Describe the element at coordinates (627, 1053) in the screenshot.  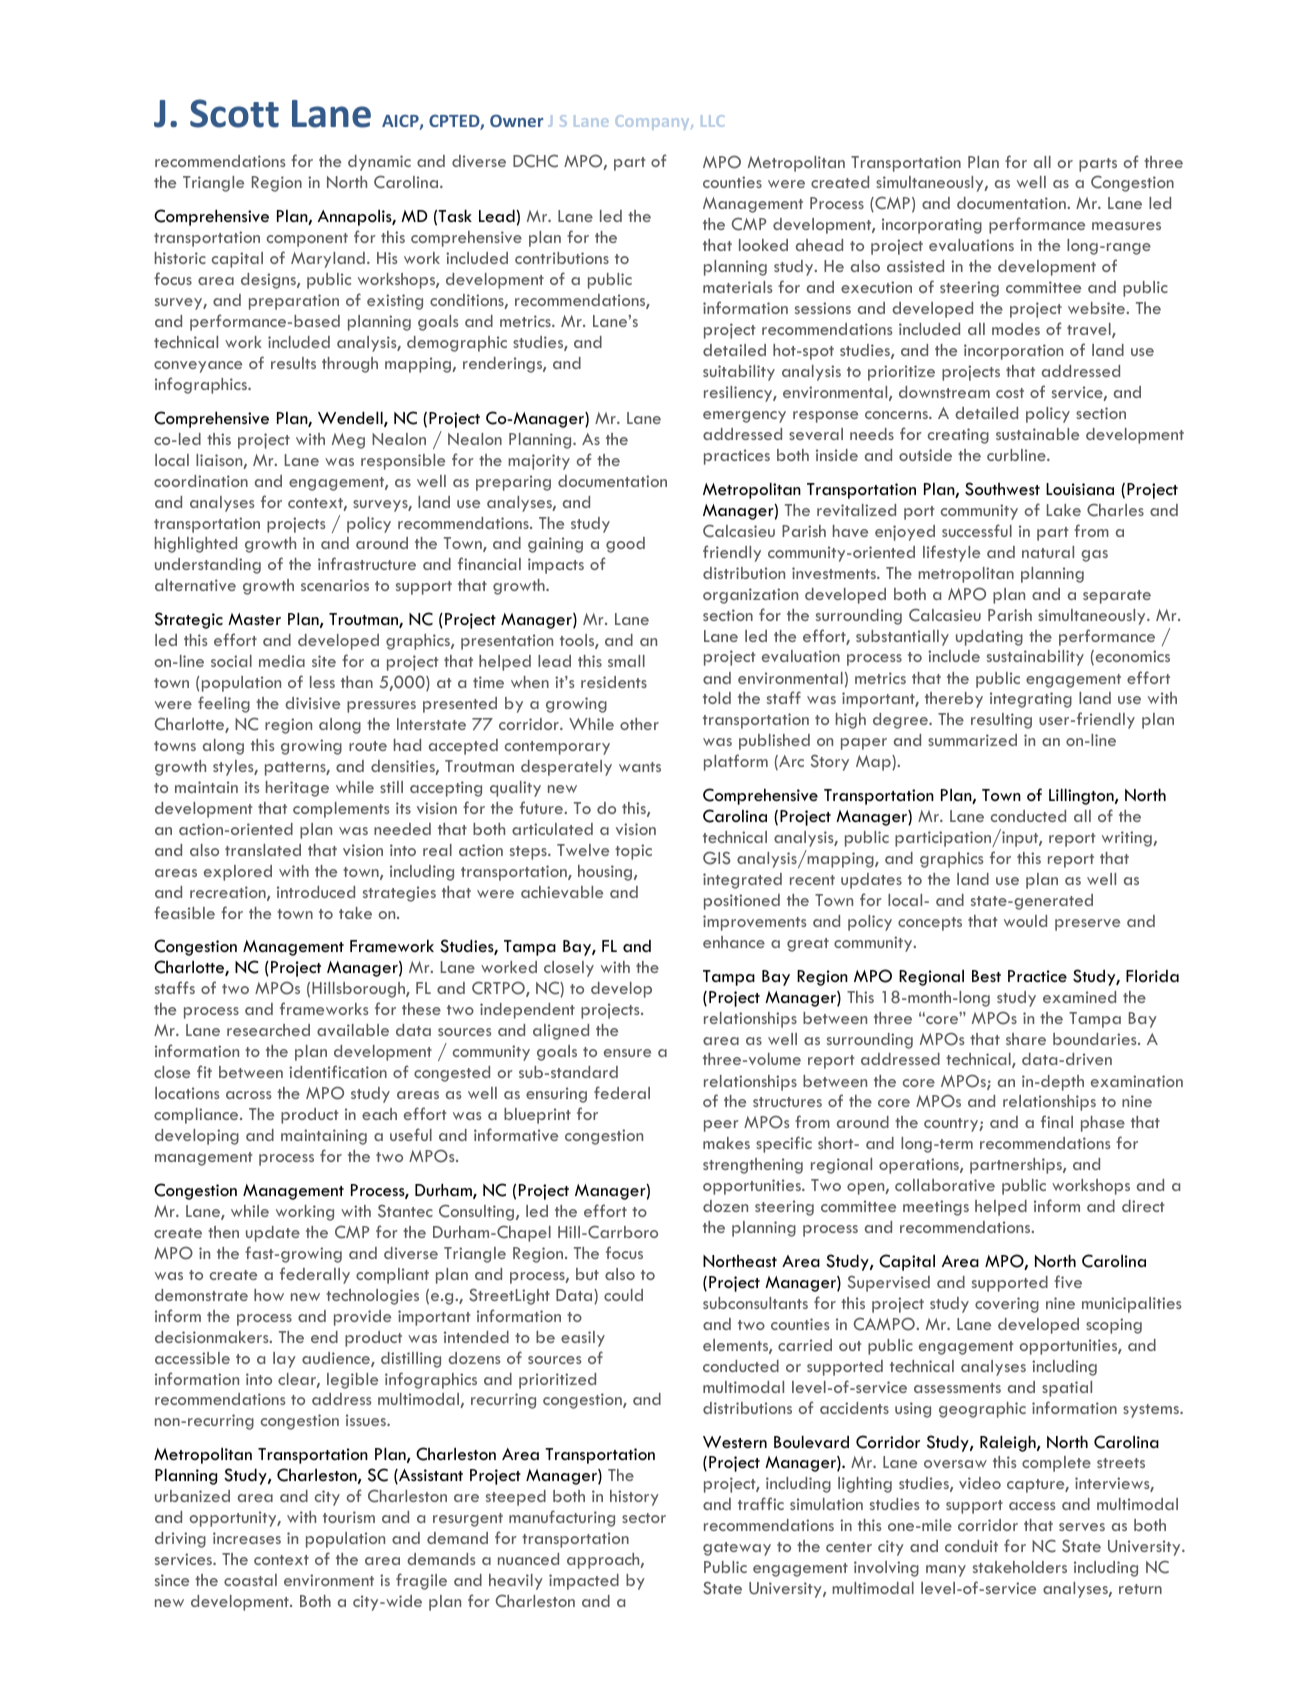
I see `ensure` at that location.
